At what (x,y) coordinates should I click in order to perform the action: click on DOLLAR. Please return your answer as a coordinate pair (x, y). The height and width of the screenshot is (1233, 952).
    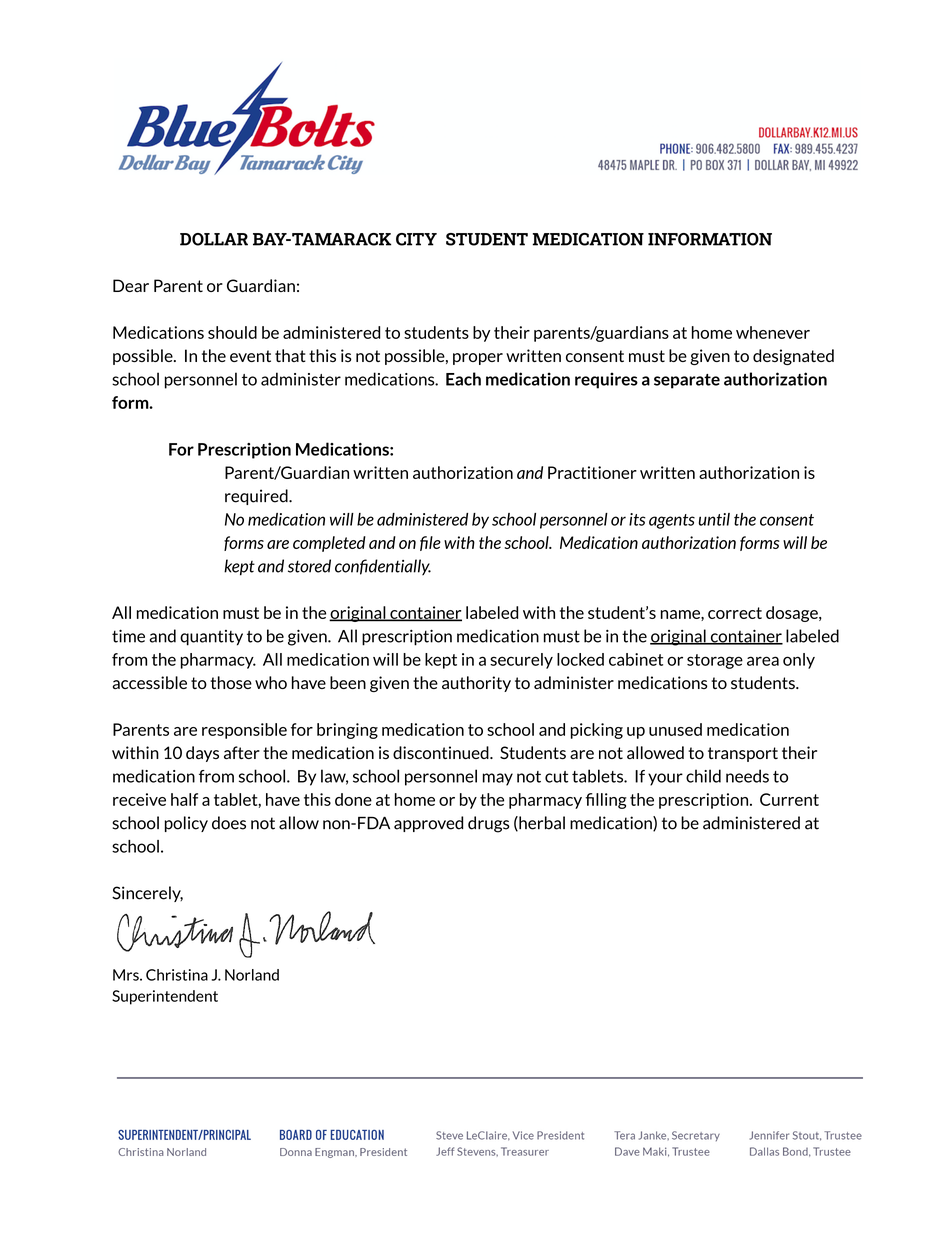
    Looking at the image, I should click on (214, 239).
